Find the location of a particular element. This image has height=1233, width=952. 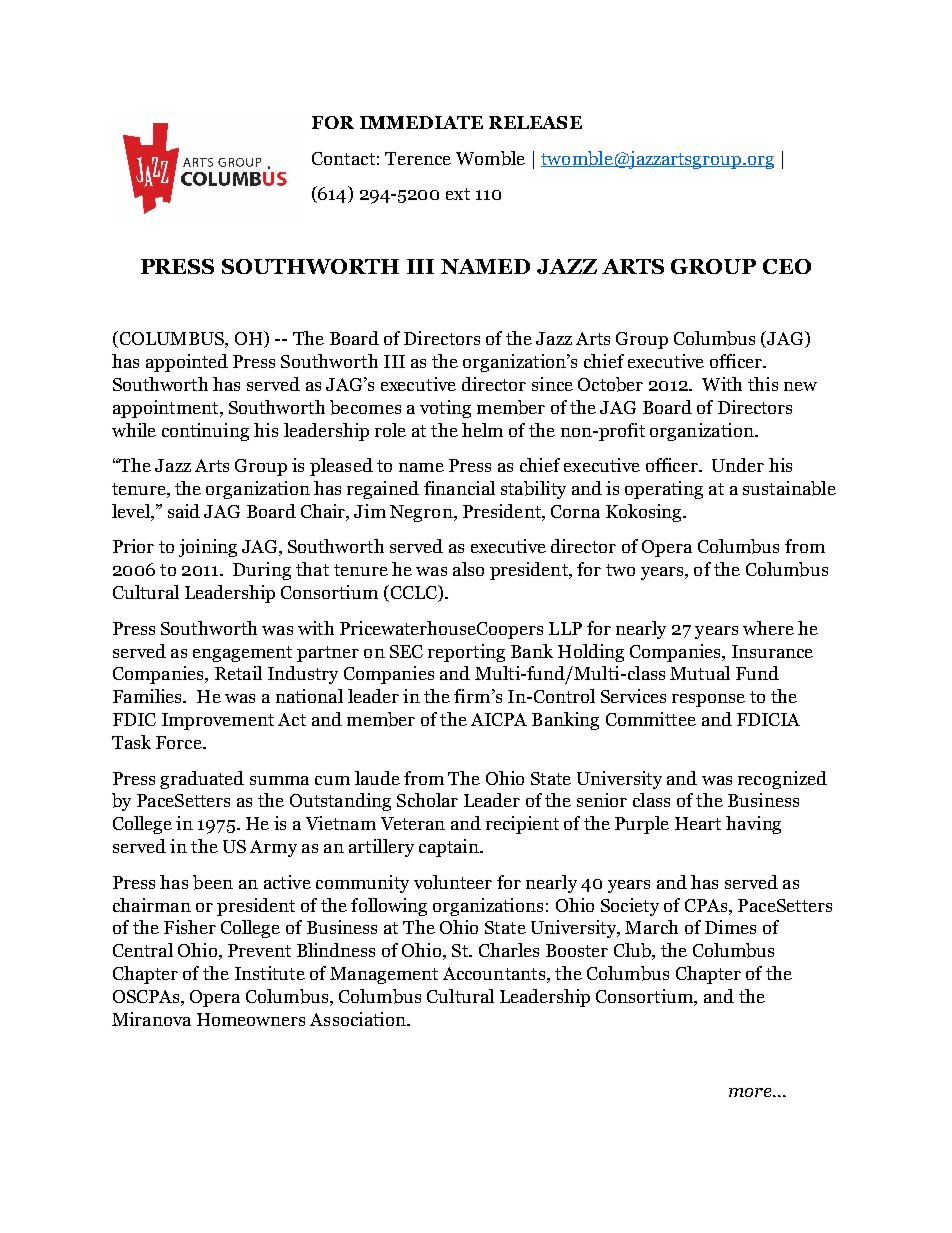

Association is located at coordinates (359, 1019).
